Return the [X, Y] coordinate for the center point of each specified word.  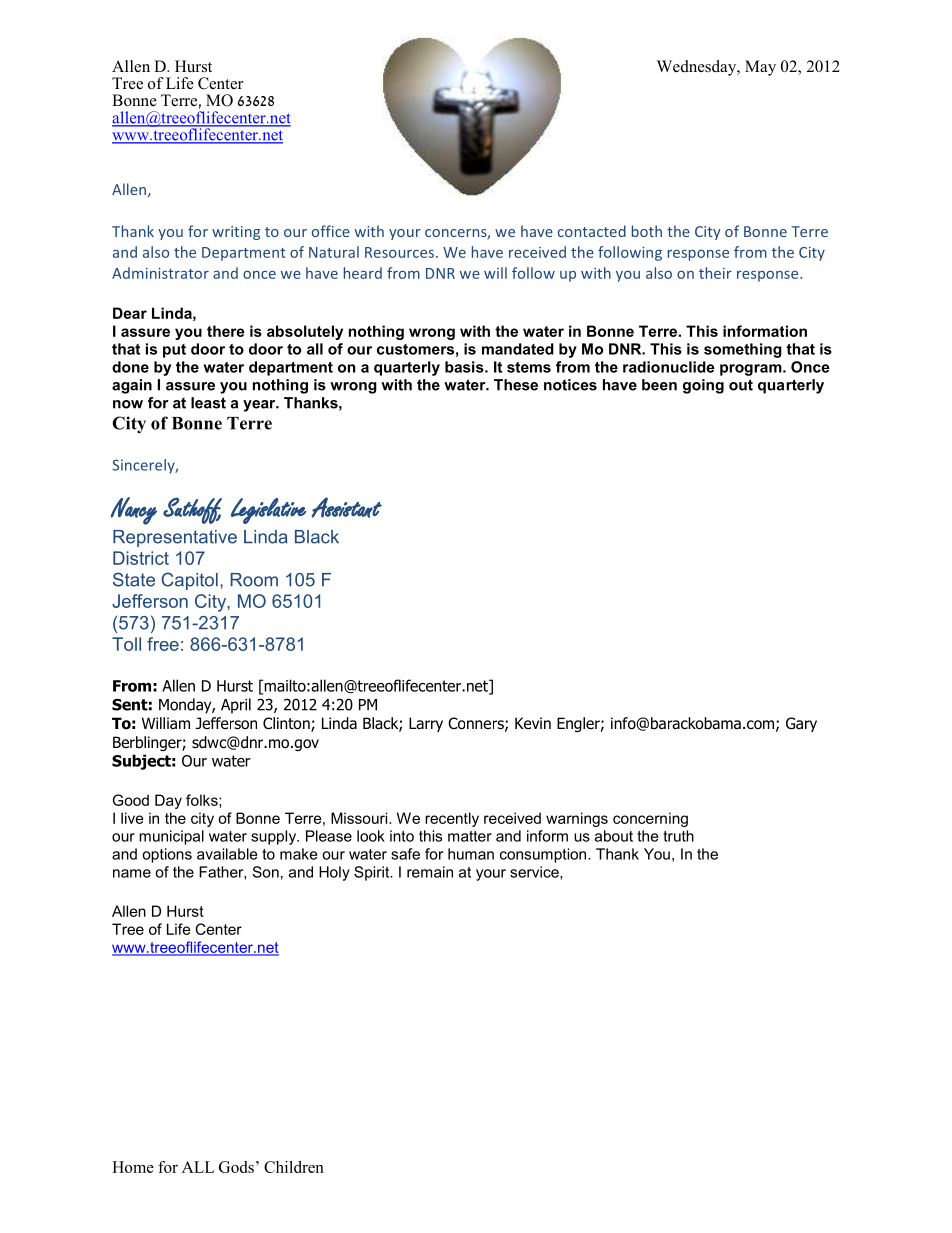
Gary [801, 724]
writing [236, 233]
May [760, 68]
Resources [399, 252]
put [174, 351]
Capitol [189, 581]
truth [678, 836]
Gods [236, 1167]
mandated [518, 349]
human [471, 854]
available [227, 854]
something [743, 350]
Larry [426, 724]
